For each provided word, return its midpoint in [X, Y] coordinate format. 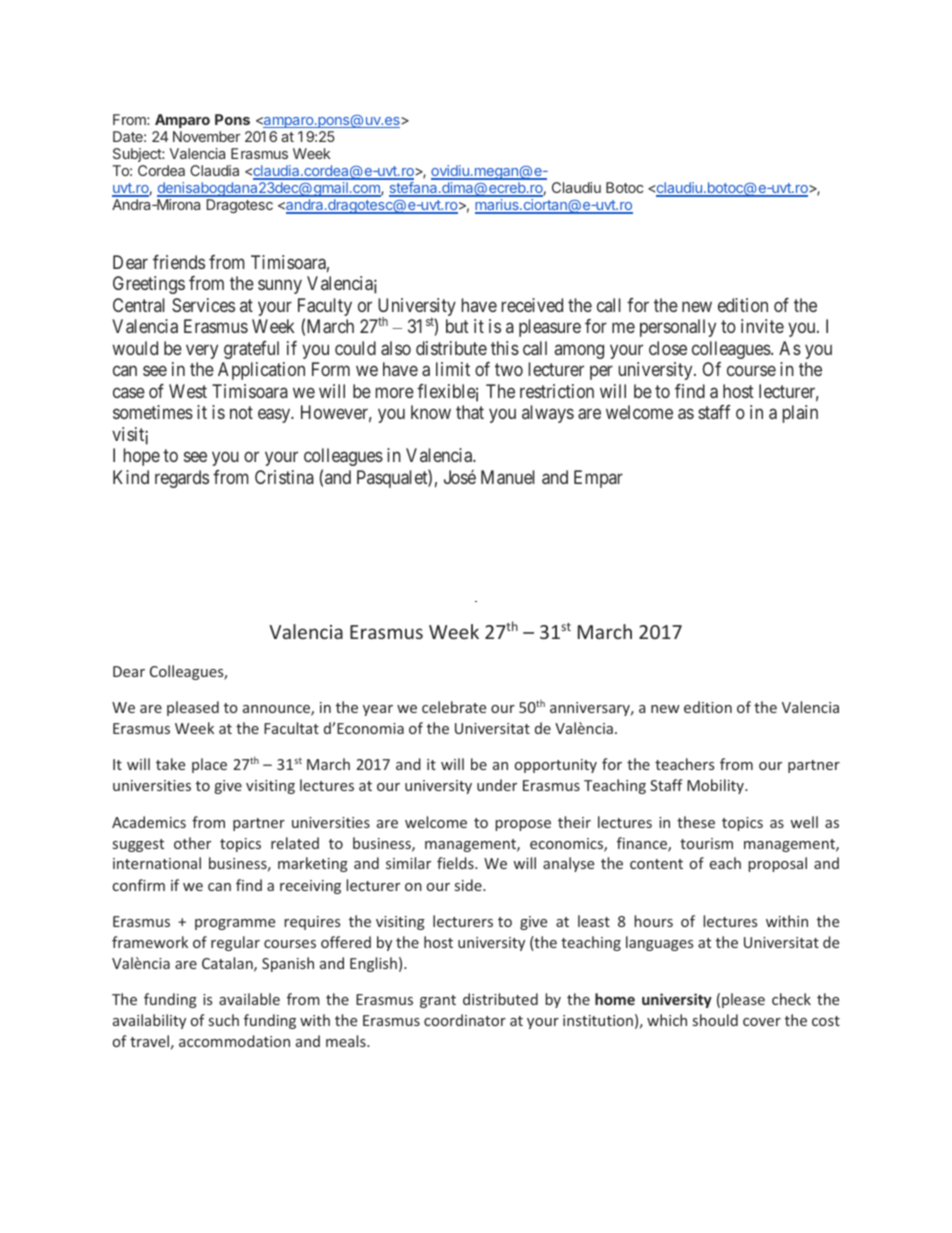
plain [800, 414]
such [224, 1020]
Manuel [508, 477]
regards [182, 479]
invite [762, 326]
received [532, 305]
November [206, 136]
